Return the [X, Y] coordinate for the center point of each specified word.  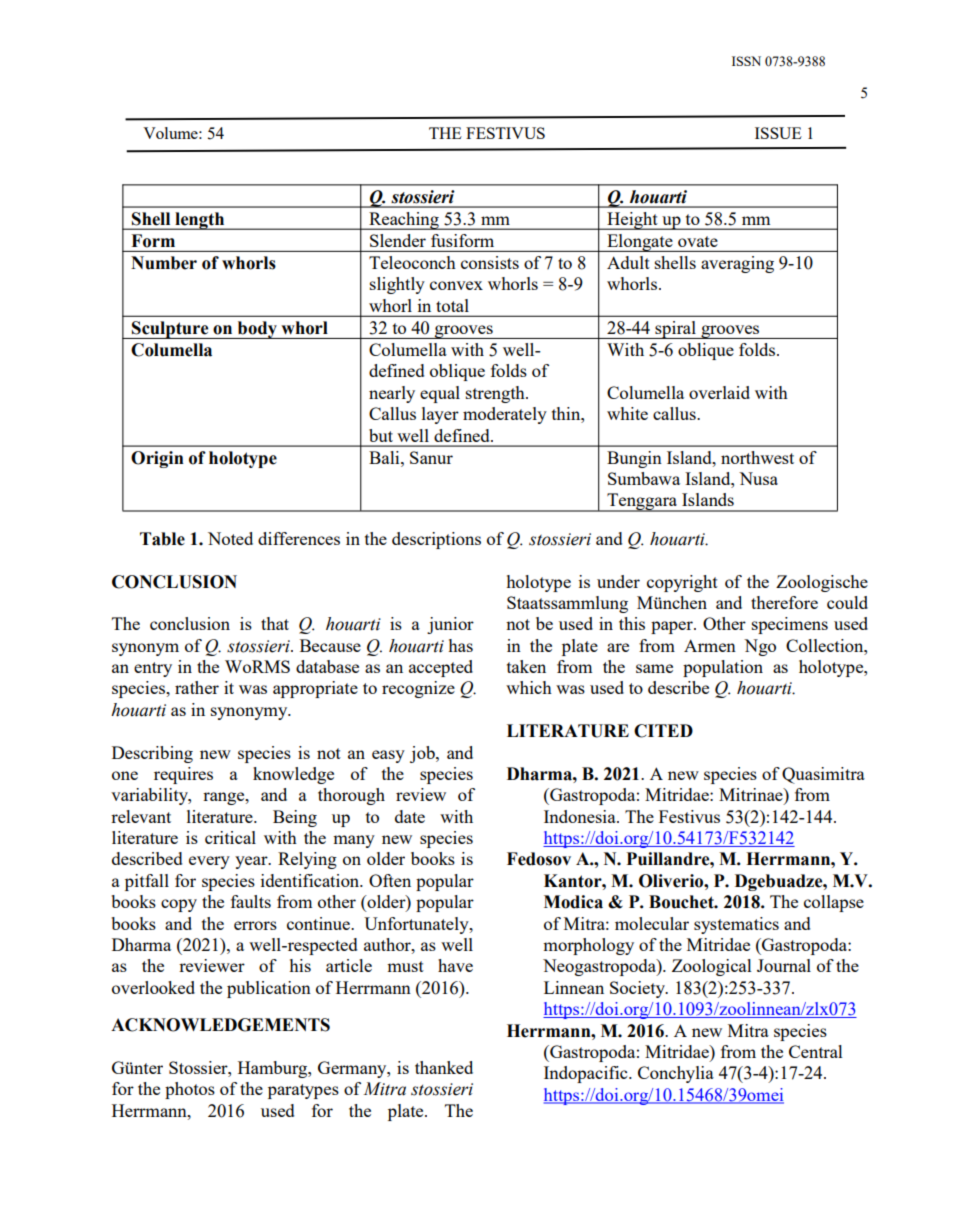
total [452, 305]
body [257, 330]
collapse [834, 903]
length [200, 221]
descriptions [436, 540]
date [410, 816]
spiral [675, 330]
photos [190, 1090]
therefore [784, 602]
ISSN [746, 61]
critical [230, 837]
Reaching [404, 221]
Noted [230, 538]
